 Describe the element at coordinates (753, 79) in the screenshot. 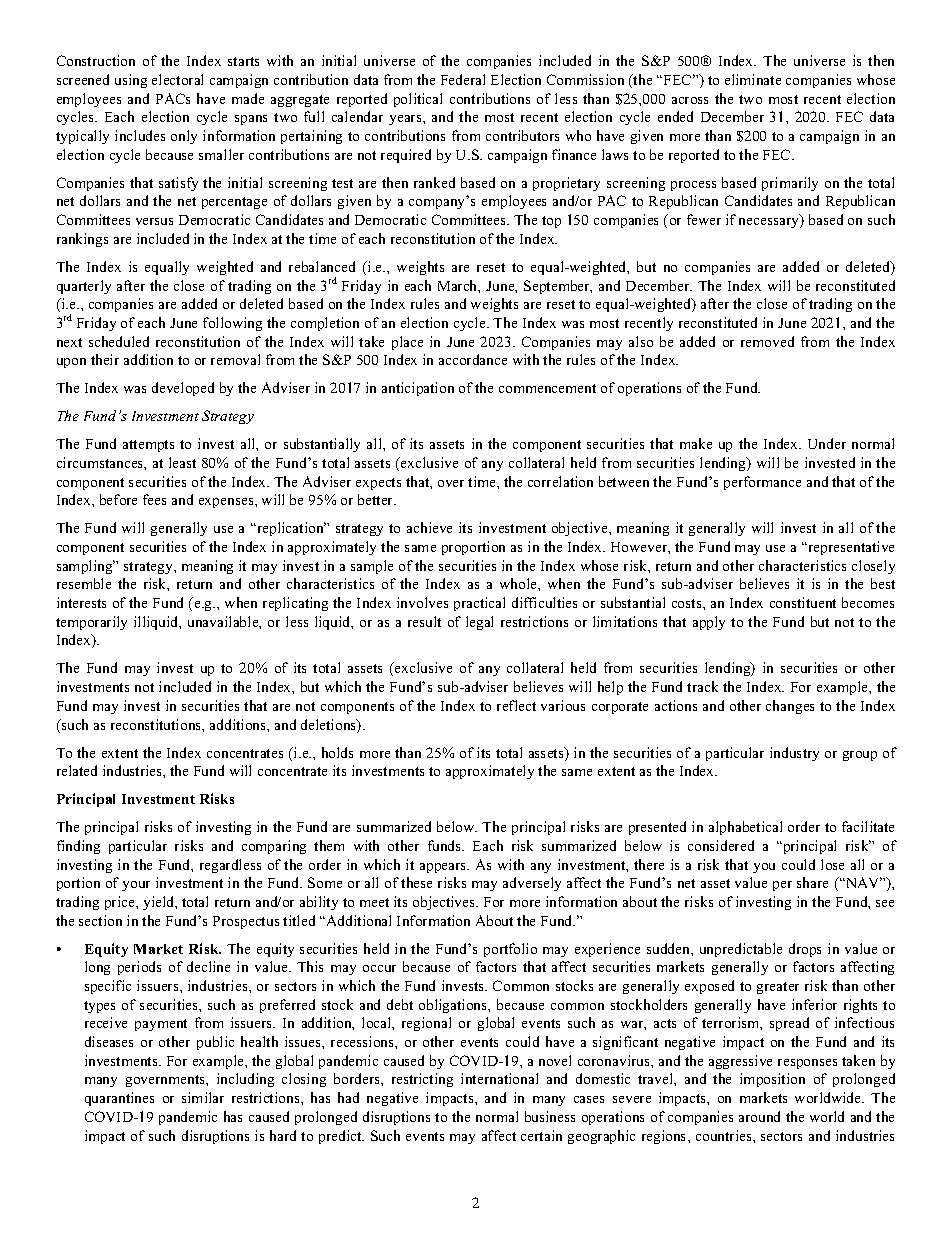

I see `eliminate` at that location.
